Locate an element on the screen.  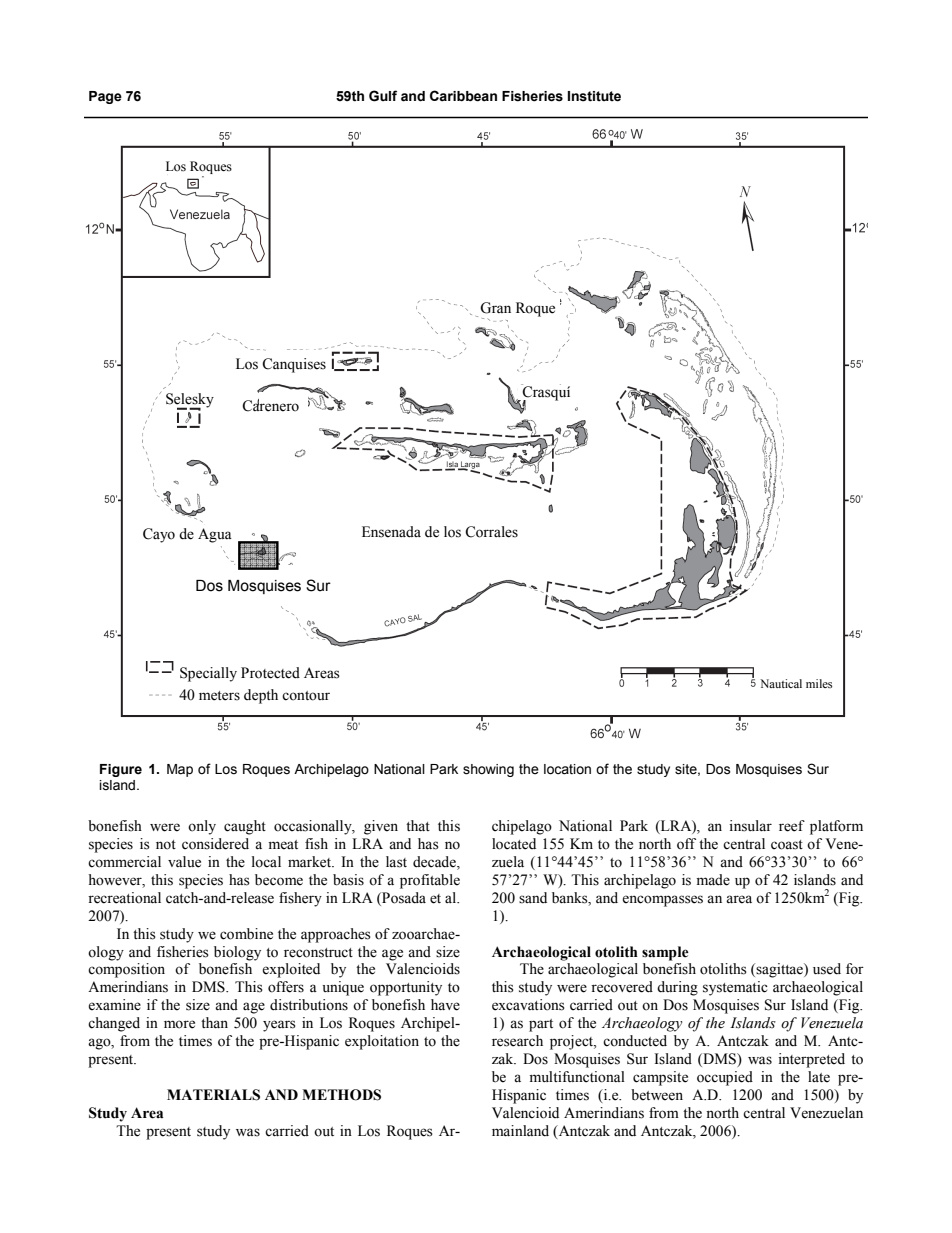
MATERIALS is located at coordinates (213, 1095).
